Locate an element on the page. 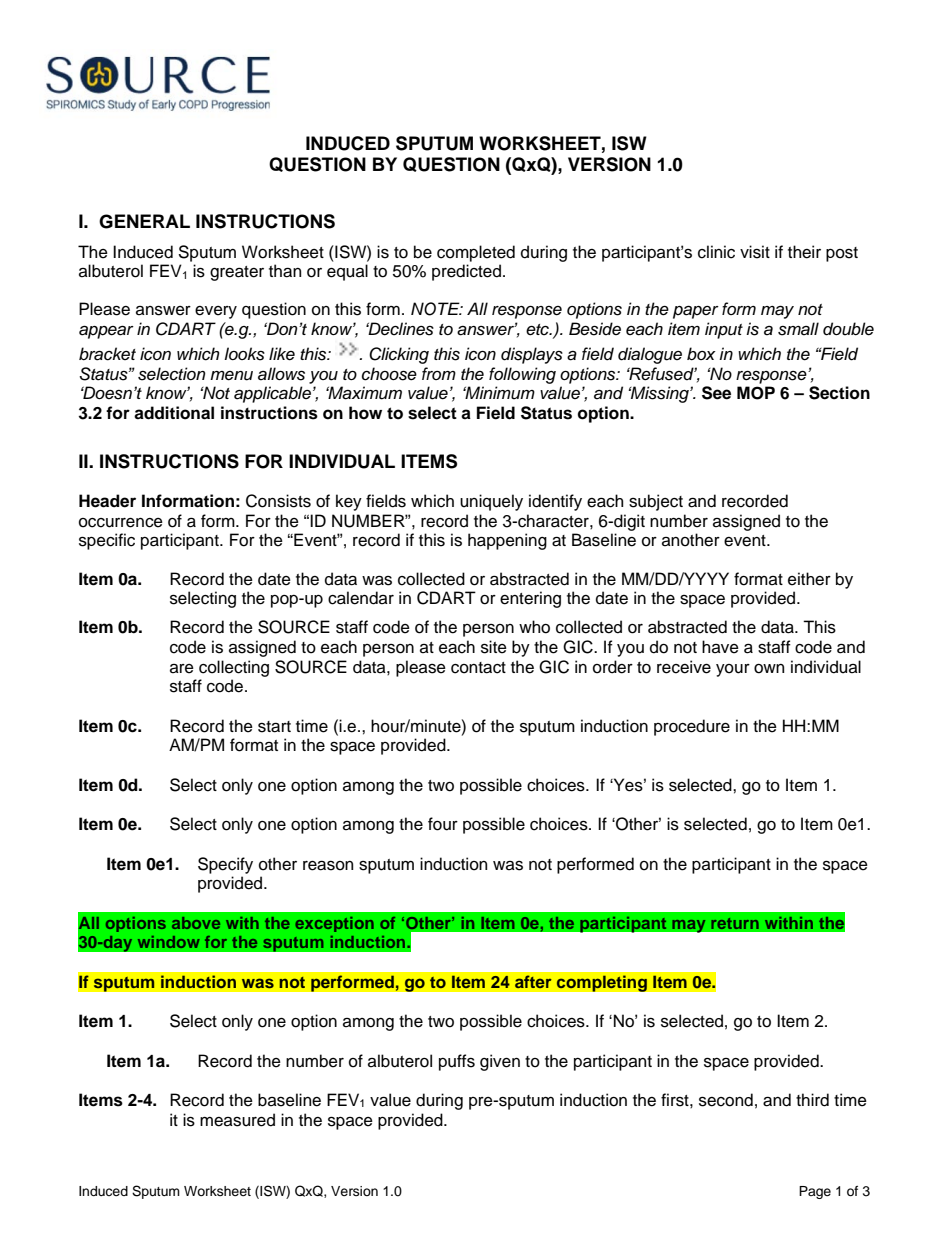  visit is located at coordinates (755, 252).
